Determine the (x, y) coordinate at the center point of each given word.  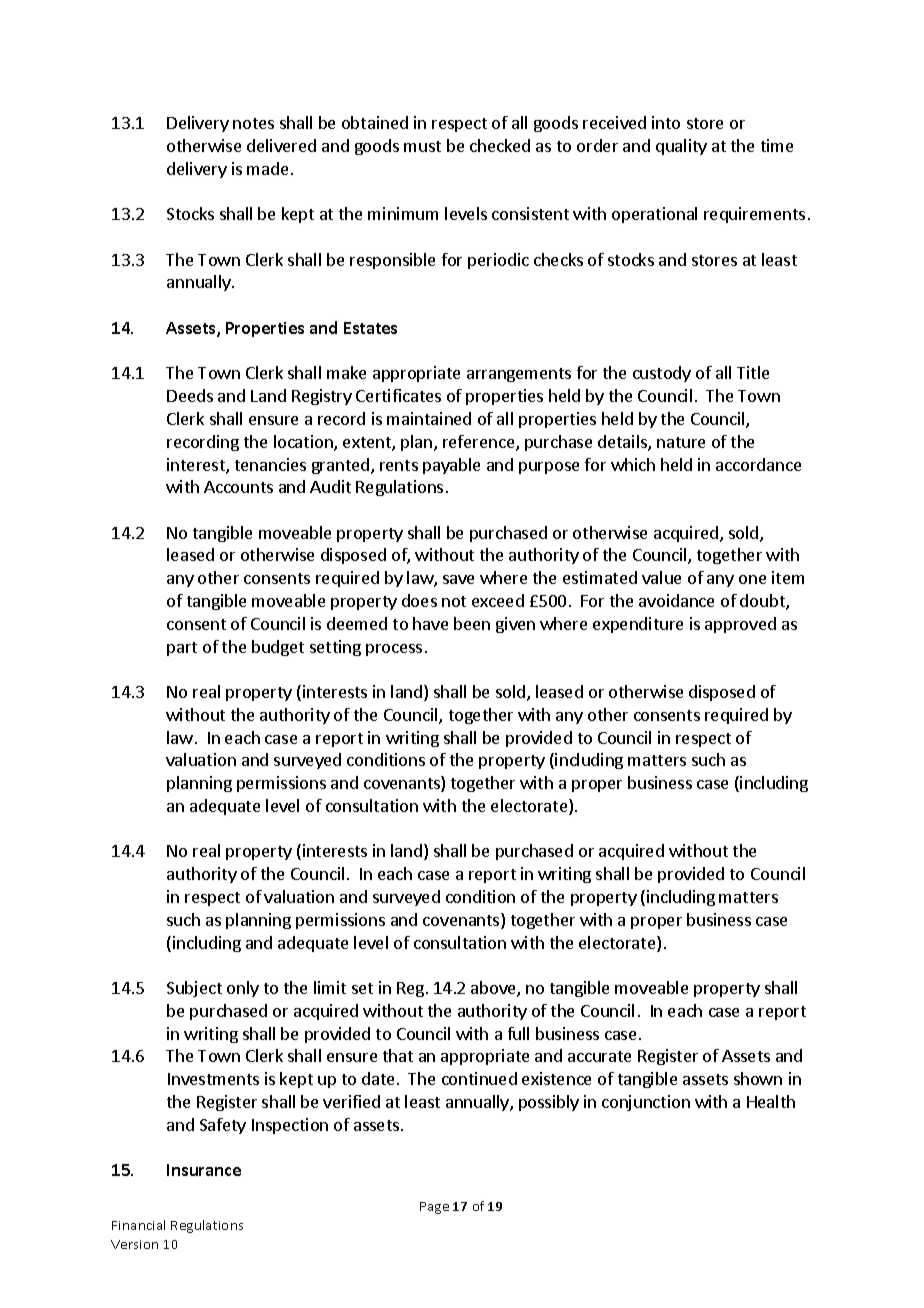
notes (253, 123)
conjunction (646, 1103)
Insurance (204, 1170)
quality (681, 147)
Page (434, 1208)
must (422, 146)
